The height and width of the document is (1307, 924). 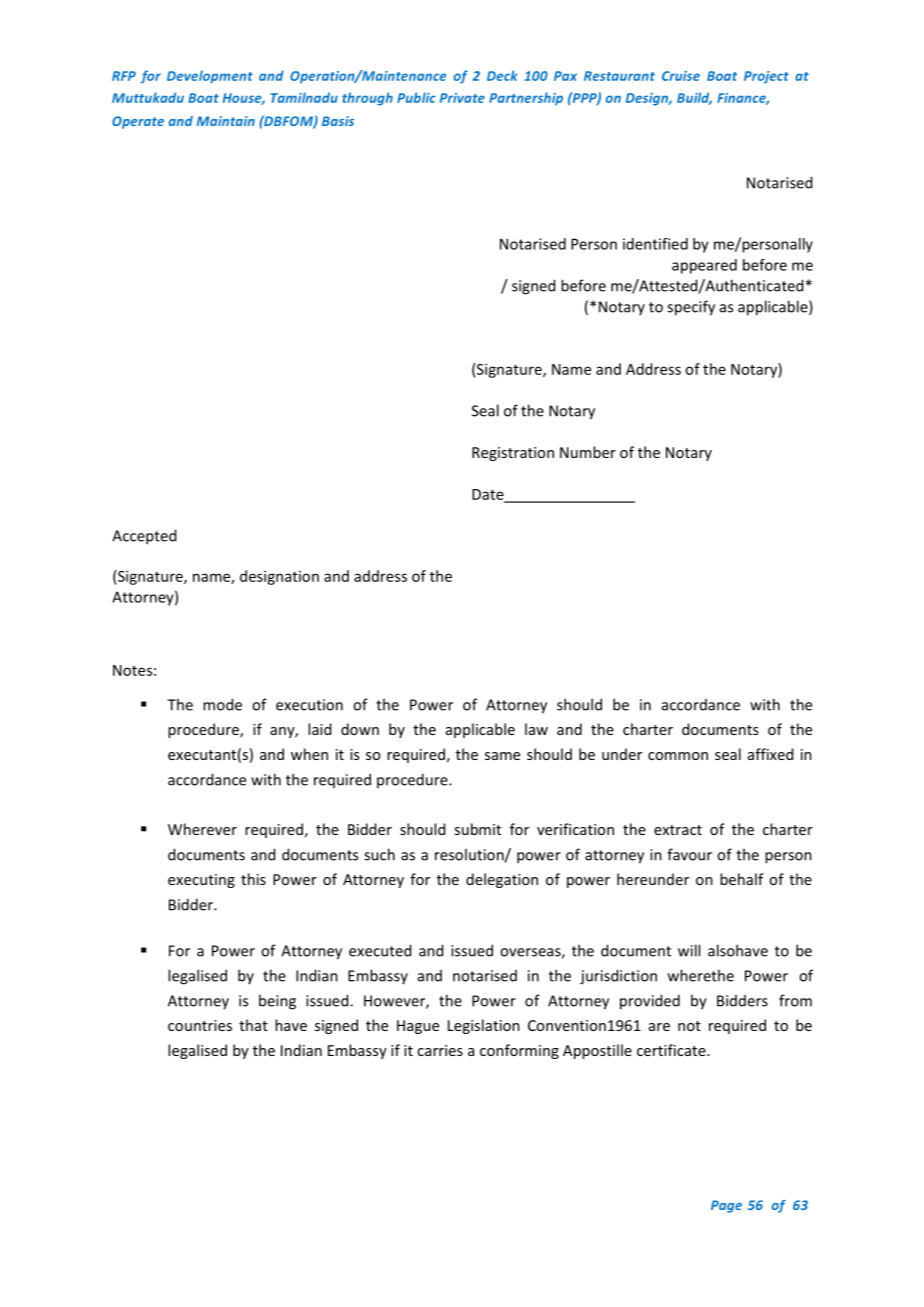 I want to click on mode, so click(x=222, y=704).
